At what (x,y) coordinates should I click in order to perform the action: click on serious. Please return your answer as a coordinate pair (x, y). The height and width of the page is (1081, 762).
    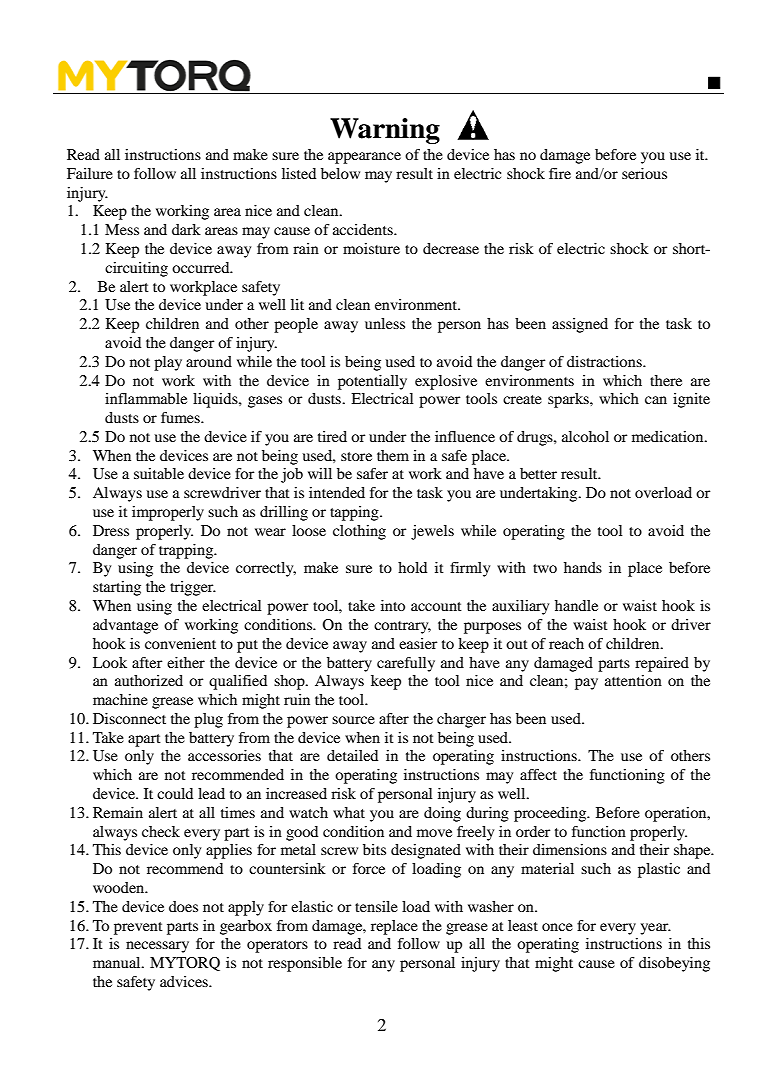
    Looking at the image, I should click on (644, 173).
